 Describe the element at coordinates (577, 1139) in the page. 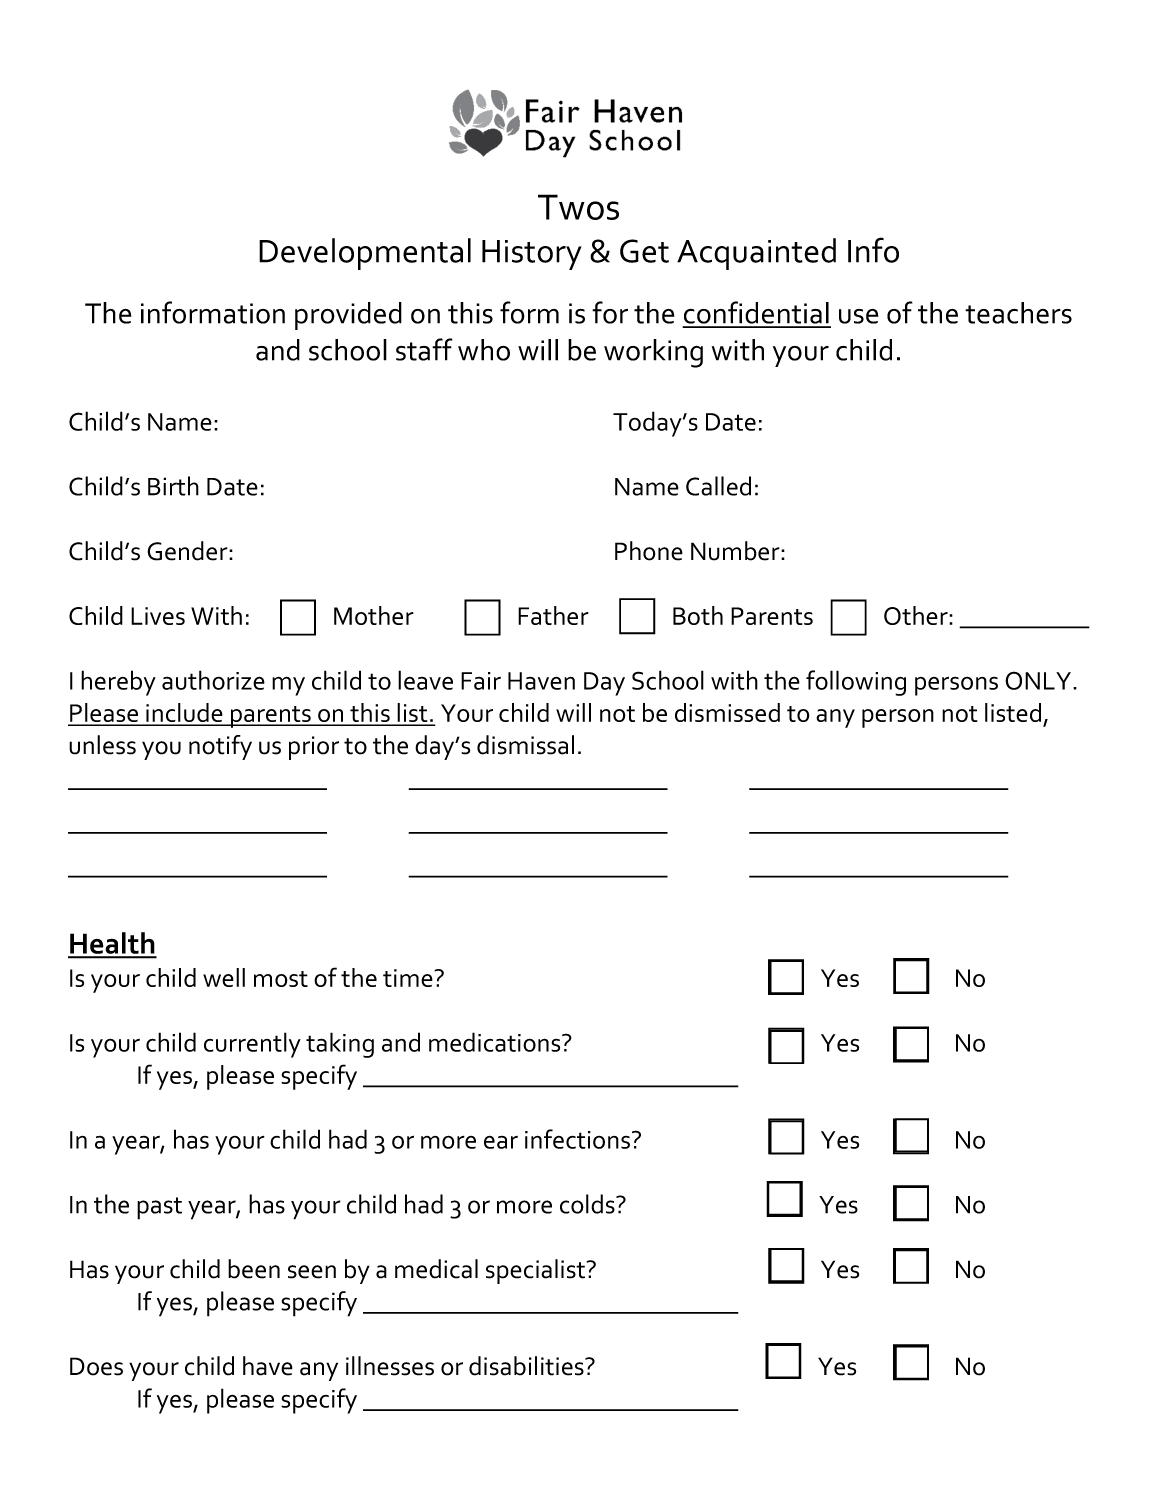

I see `infections` at that location.
